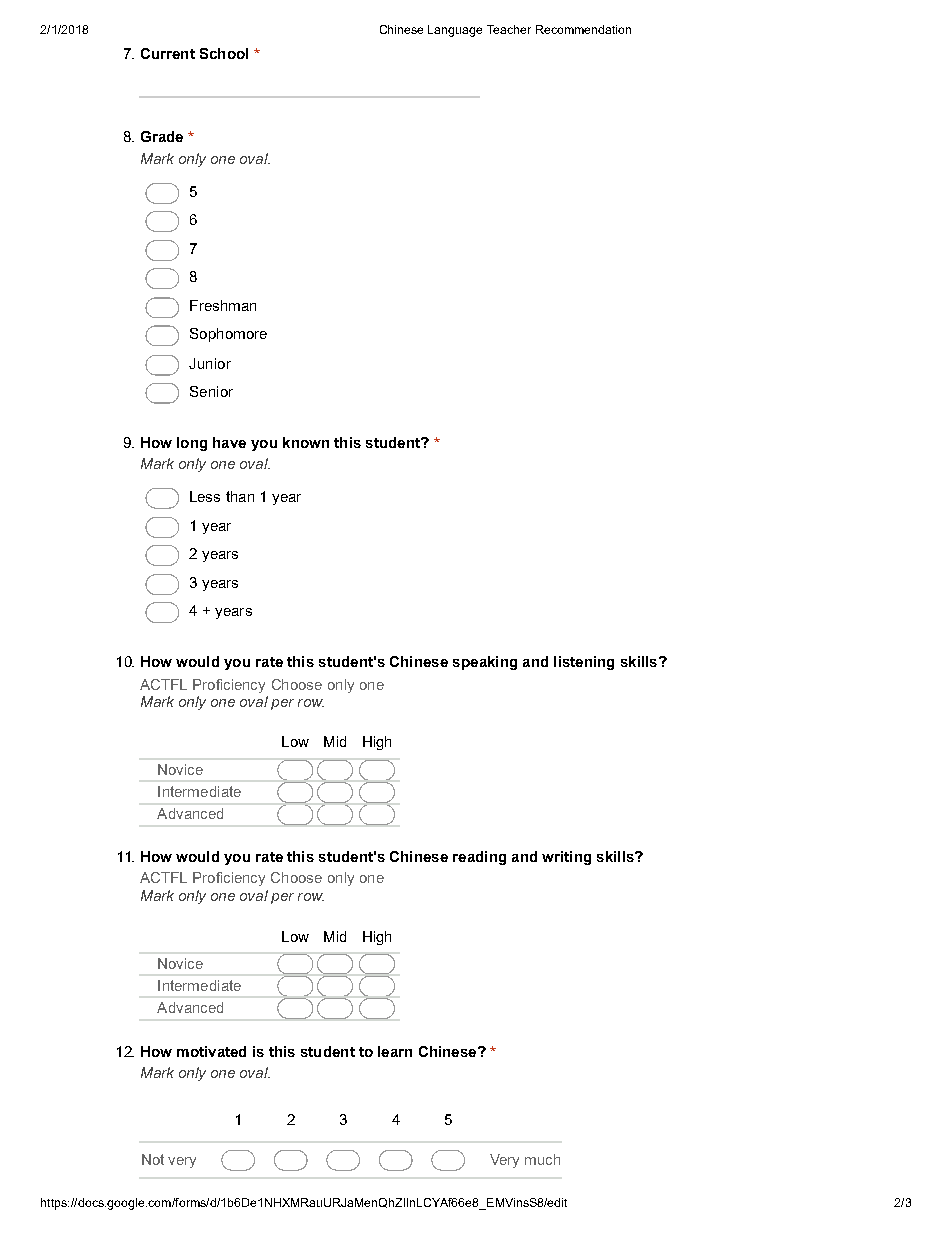  I want to click on learn, so click(395, 1051).
